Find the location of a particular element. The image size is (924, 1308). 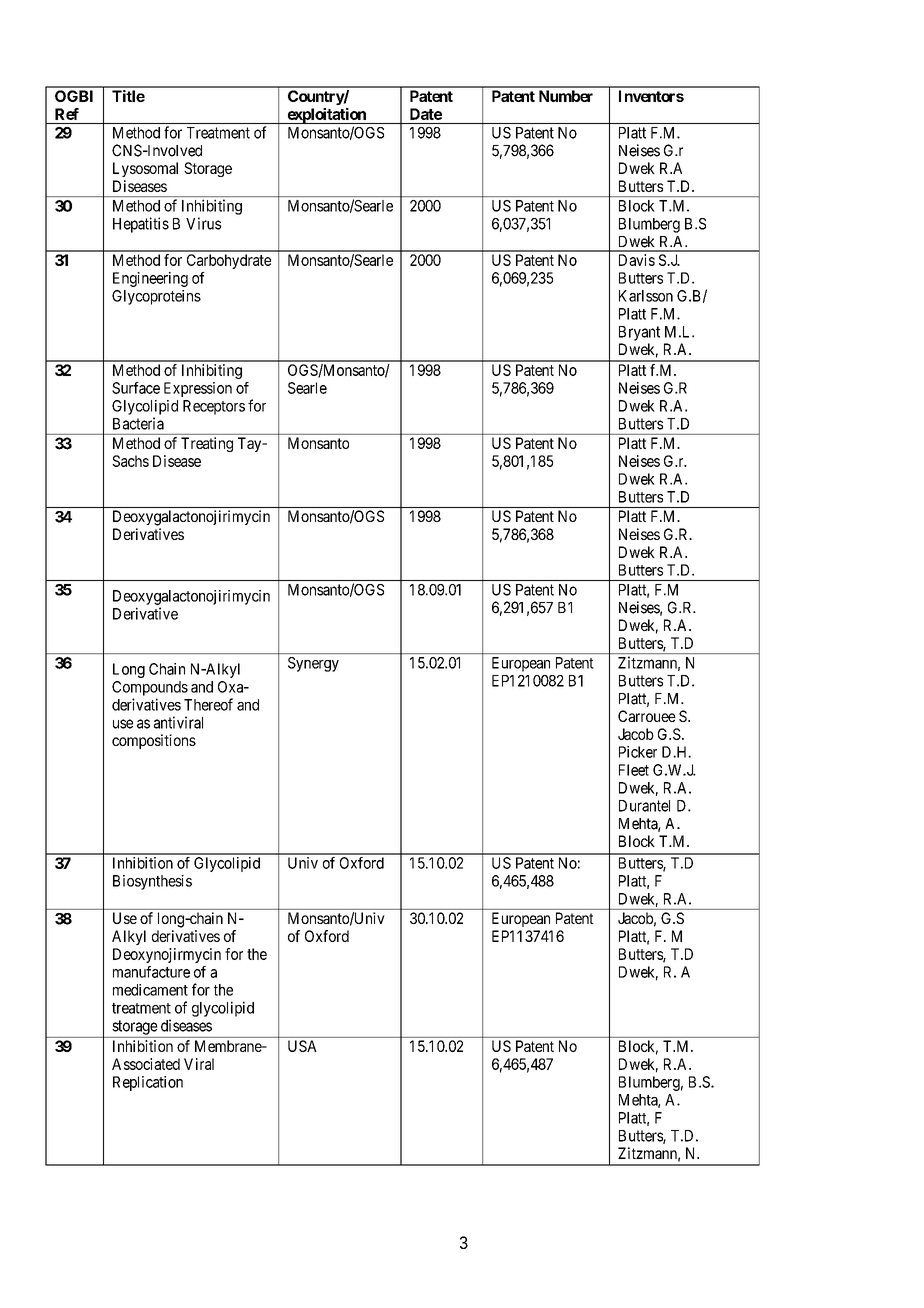

Lysosomal is located at coordinates (145, 169).
